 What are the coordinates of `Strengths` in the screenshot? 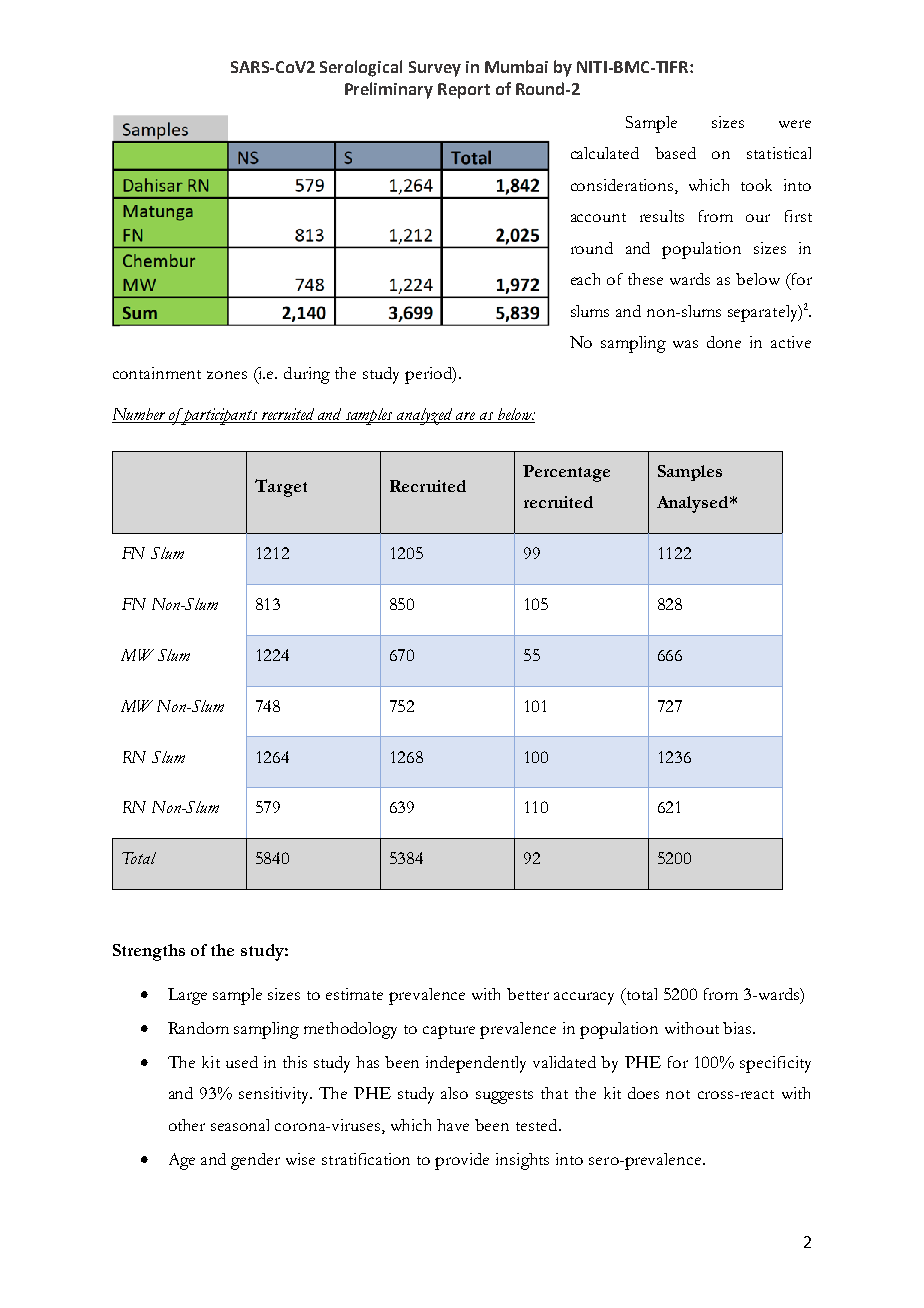 It's located at (149, 952).
